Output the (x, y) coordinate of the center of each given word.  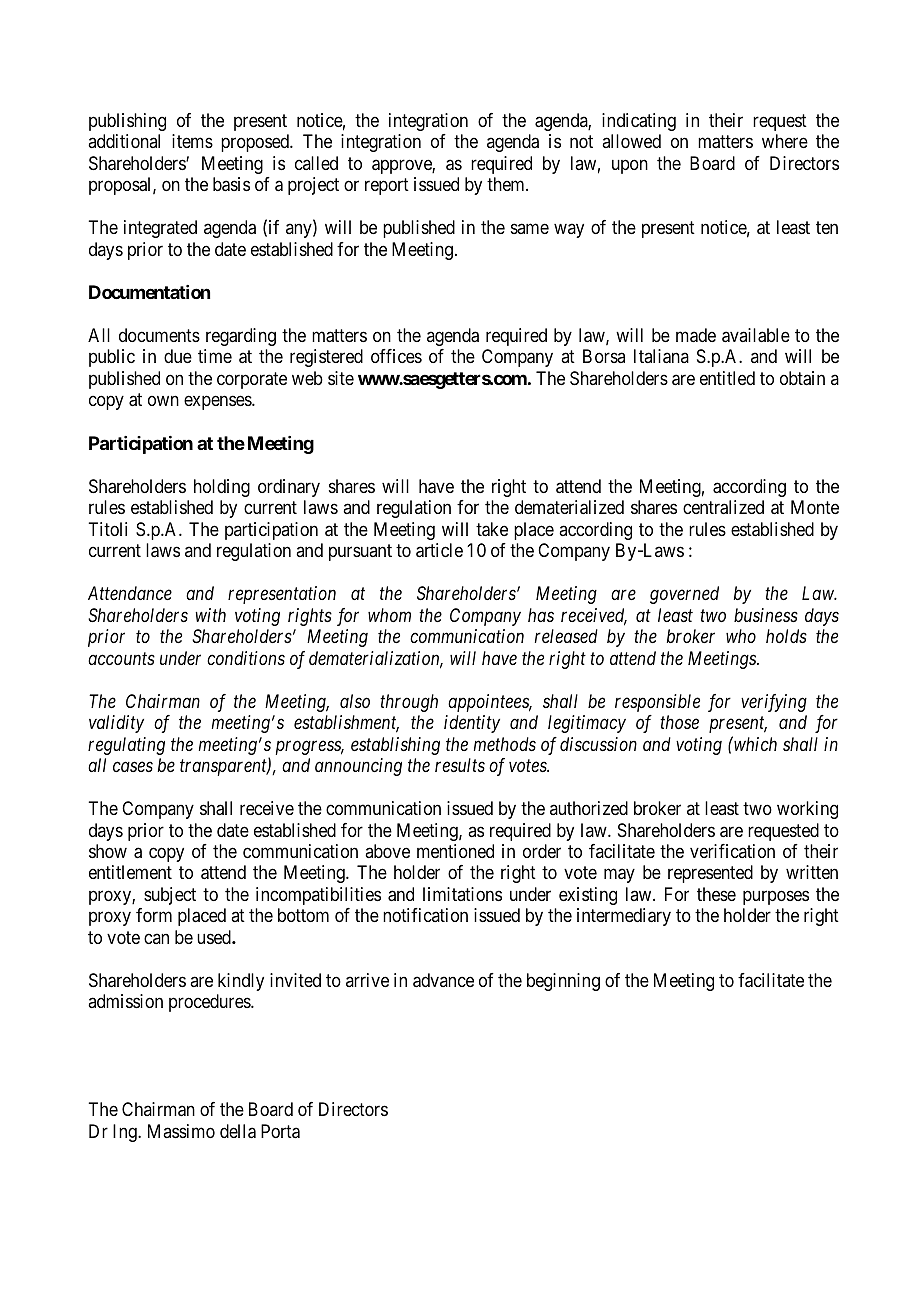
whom (389, 615)
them (507, 184)
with (210, 615)
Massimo (181, 1131)
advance (443, 980)
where (785, 141)
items (192, 141)
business (766, 615)
